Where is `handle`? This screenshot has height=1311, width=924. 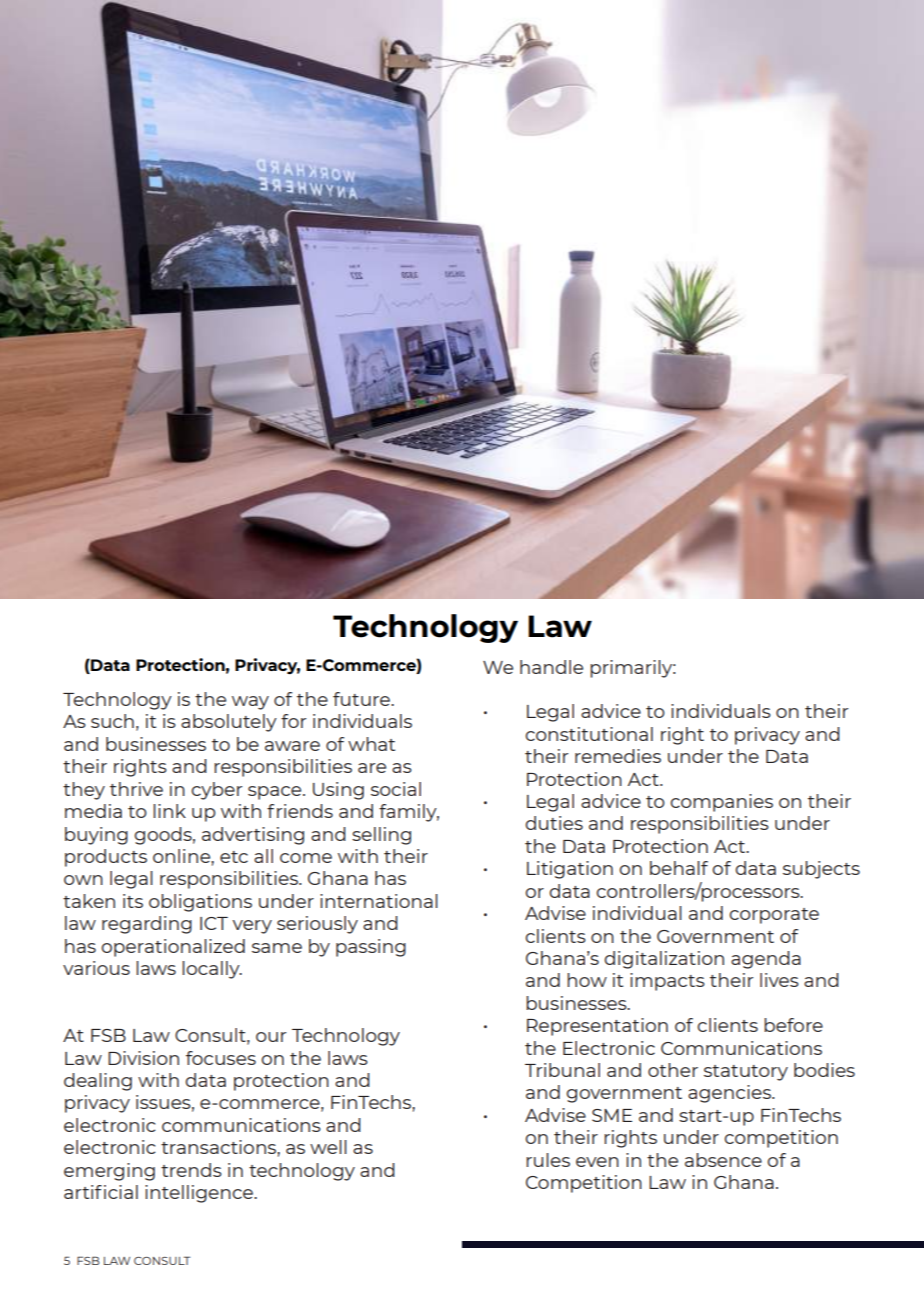
handle is located at coordinates (551, 667).
